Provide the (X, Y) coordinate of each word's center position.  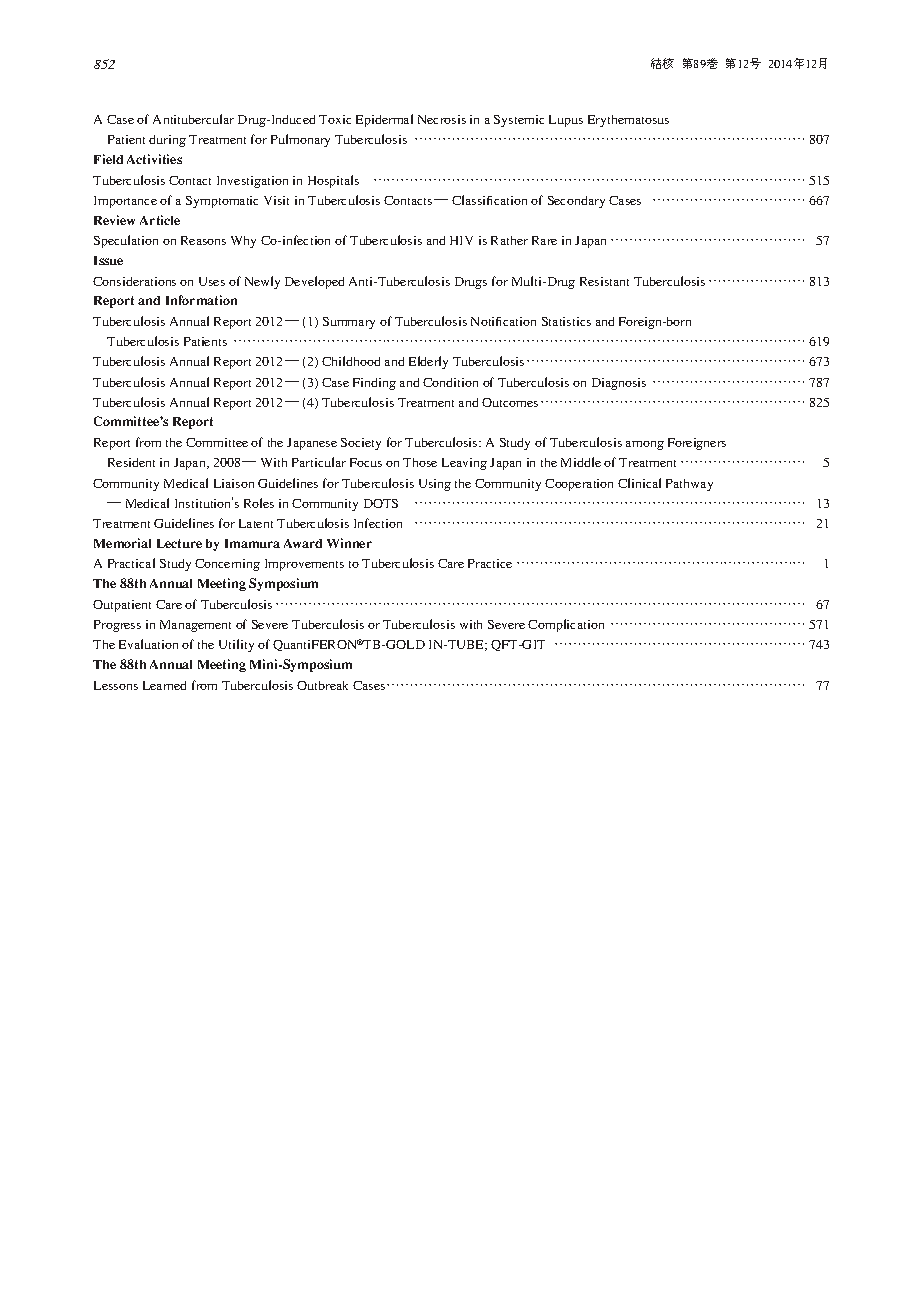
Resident (131, 462)
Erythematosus (628, 121)
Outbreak (322, 685)
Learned (164, 685)
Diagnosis (619, 384)
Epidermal (384, 120)
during (167, 141)
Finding (374, 384)
